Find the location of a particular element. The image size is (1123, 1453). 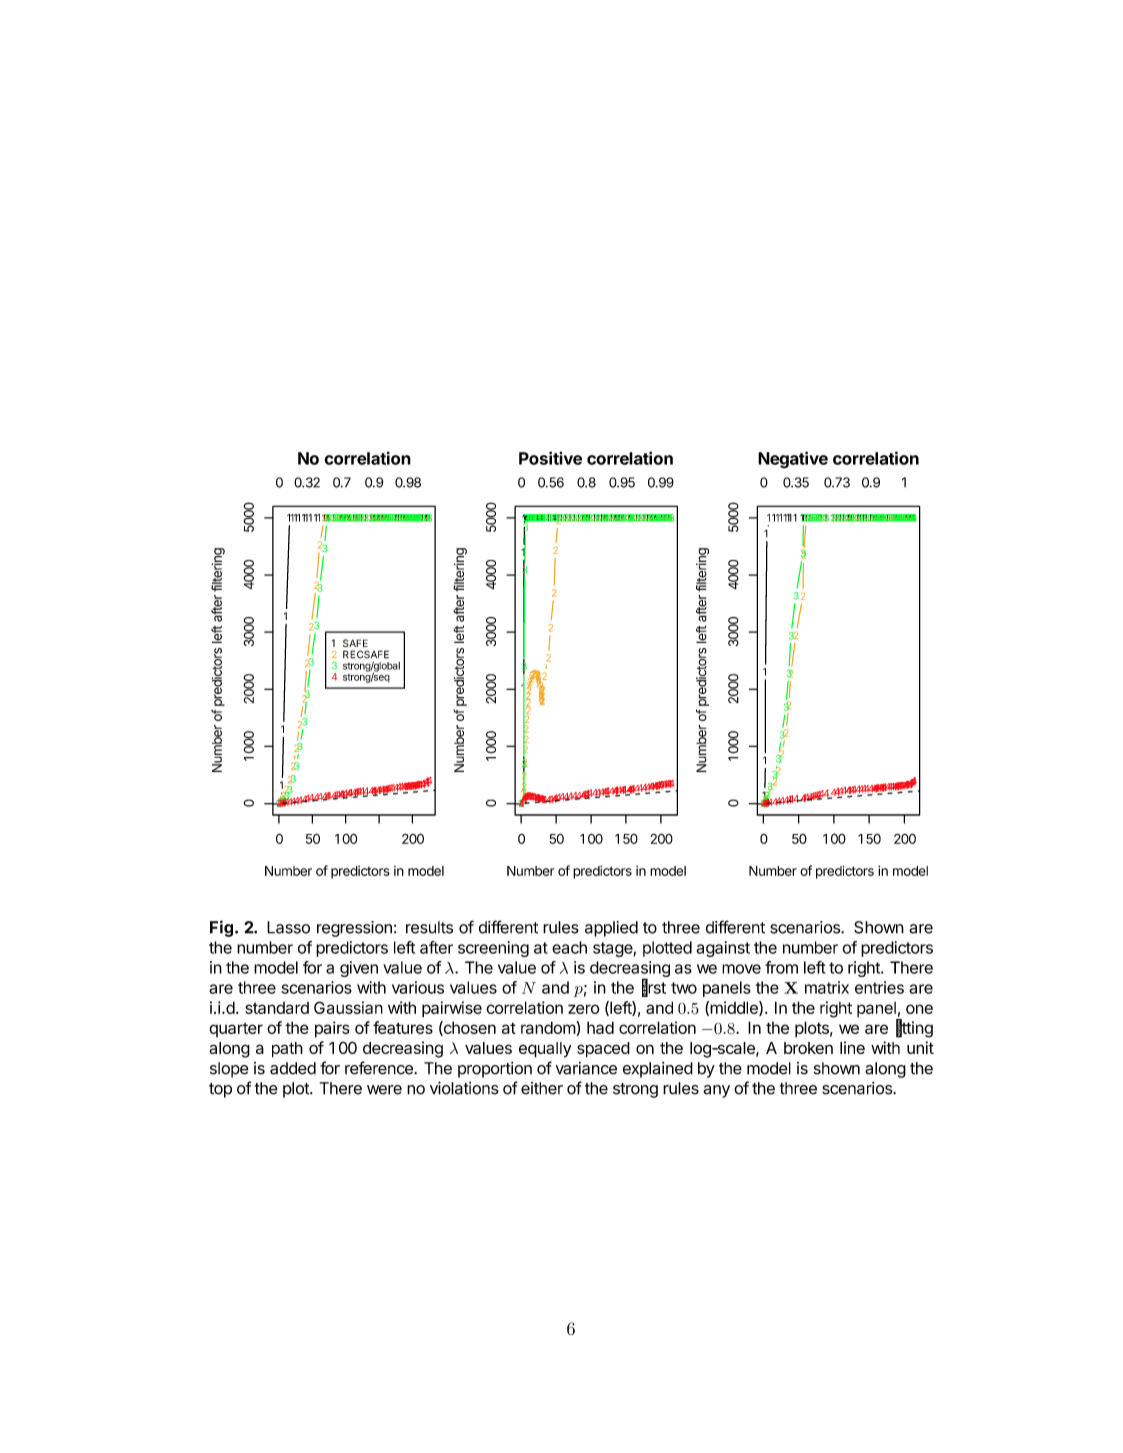

from is located at coordinates (781, 967).
